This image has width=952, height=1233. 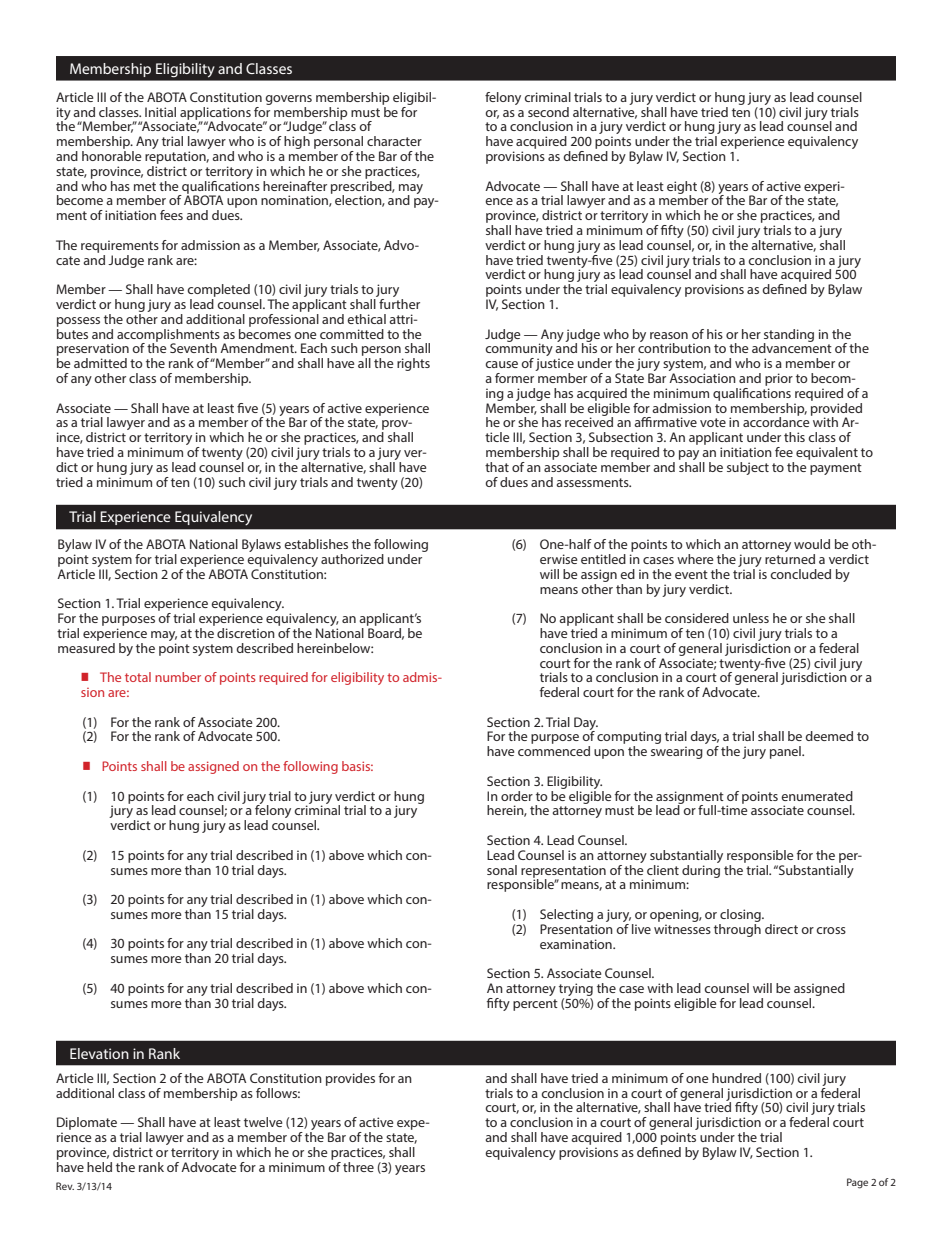 What do you see at coordinates (99, 1167) in the image?
I see `held` at bounding box center [99, 1167].
